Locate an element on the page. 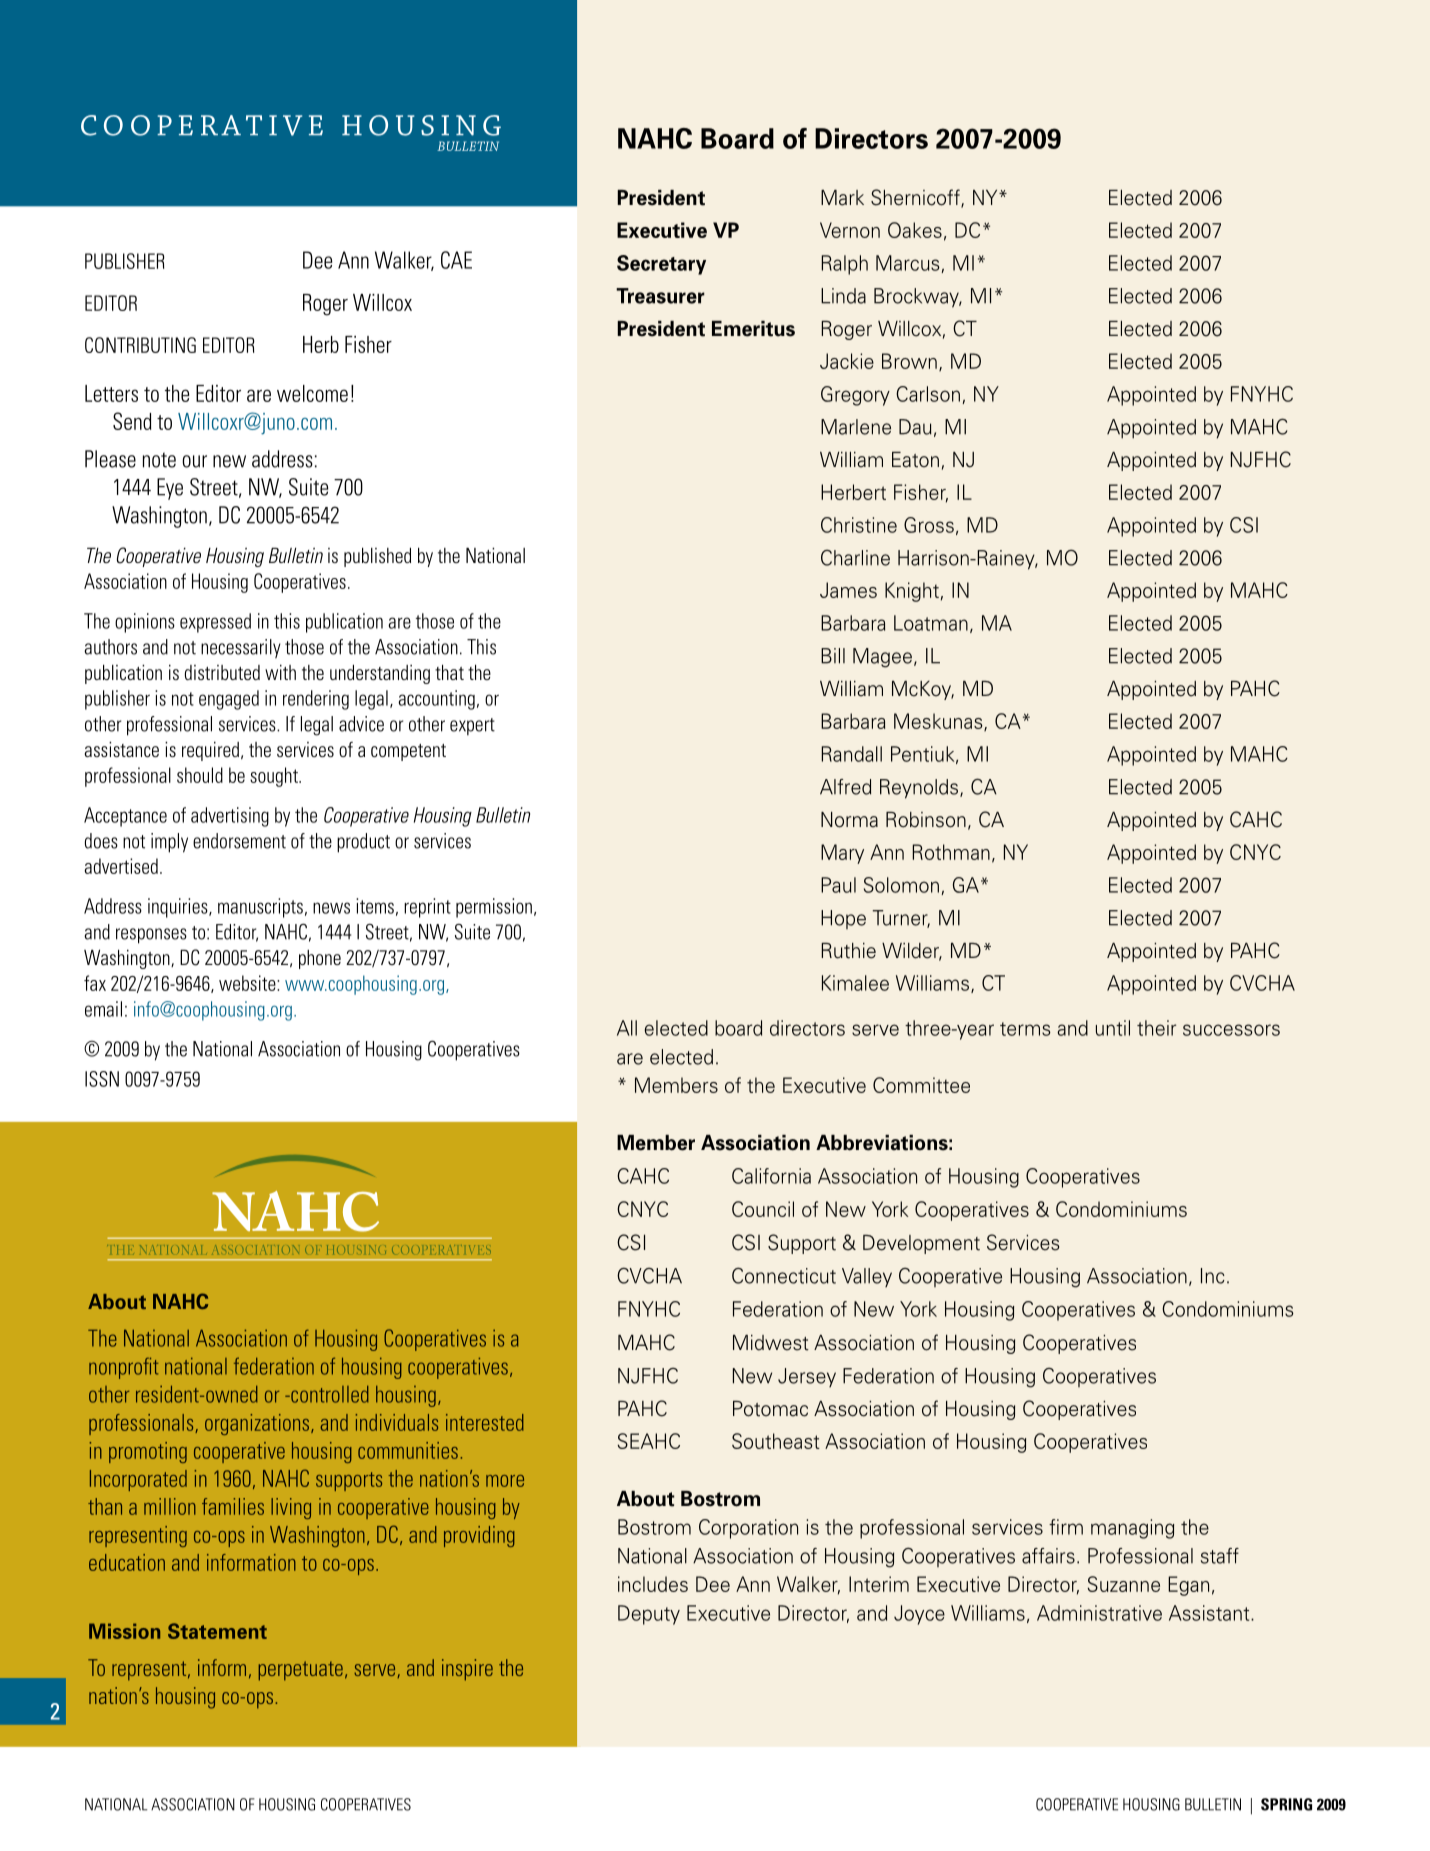 Image resolution: width=1430 pixels, height=1851 pixels. nonprofit is located at coordinates (123, 1368).
